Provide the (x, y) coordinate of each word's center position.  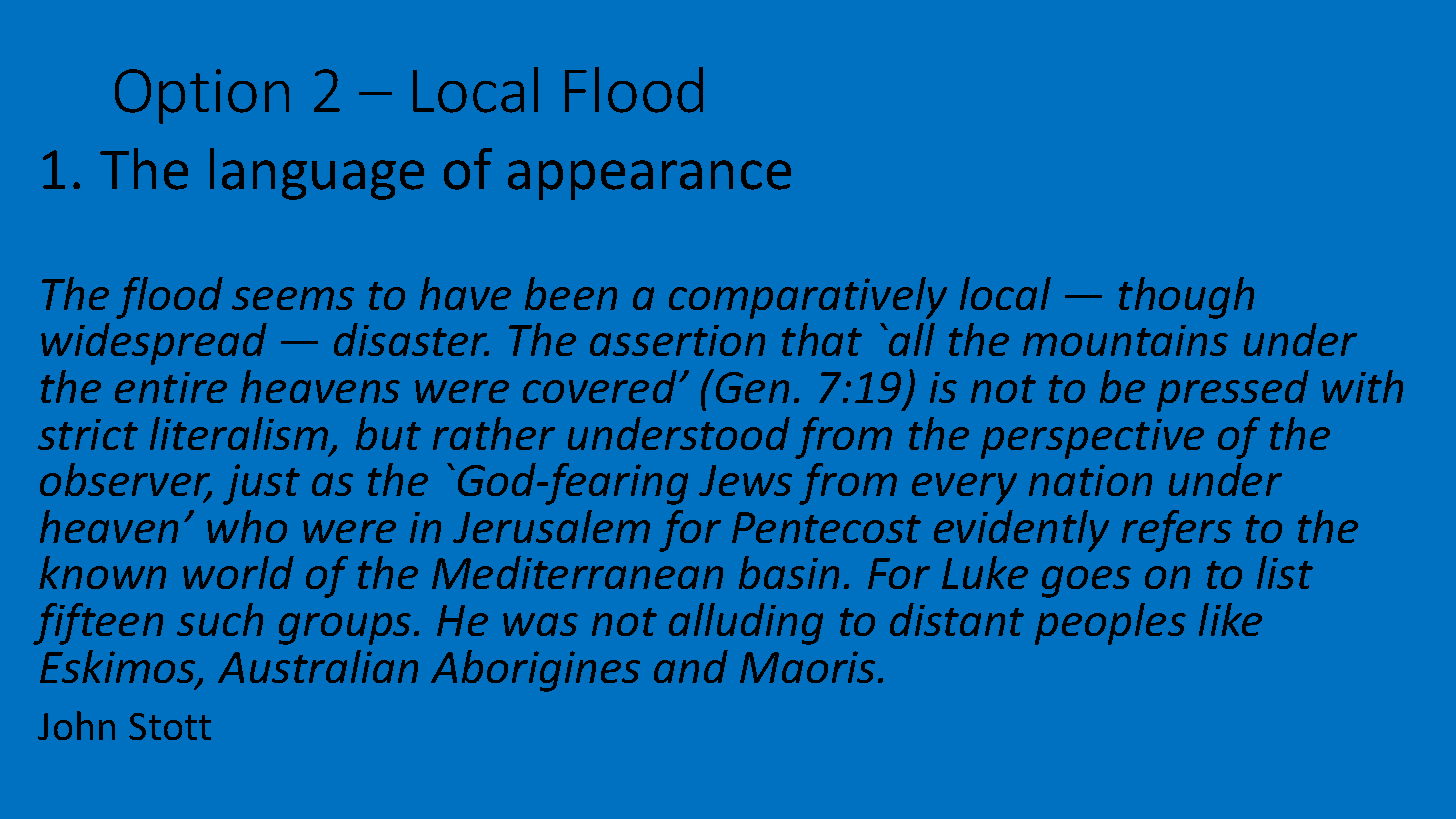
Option (202, 96)
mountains (1125, 340)
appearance (649, 180)
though (1186, 298)
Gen (751, 386)
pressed (1233, 391)
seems (293, 298)
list (1285, 572)
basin (789, 572)
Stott (170, 726)
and (691, 666)
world (238, 572)
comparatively (808, 298)
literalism (240, 435)
